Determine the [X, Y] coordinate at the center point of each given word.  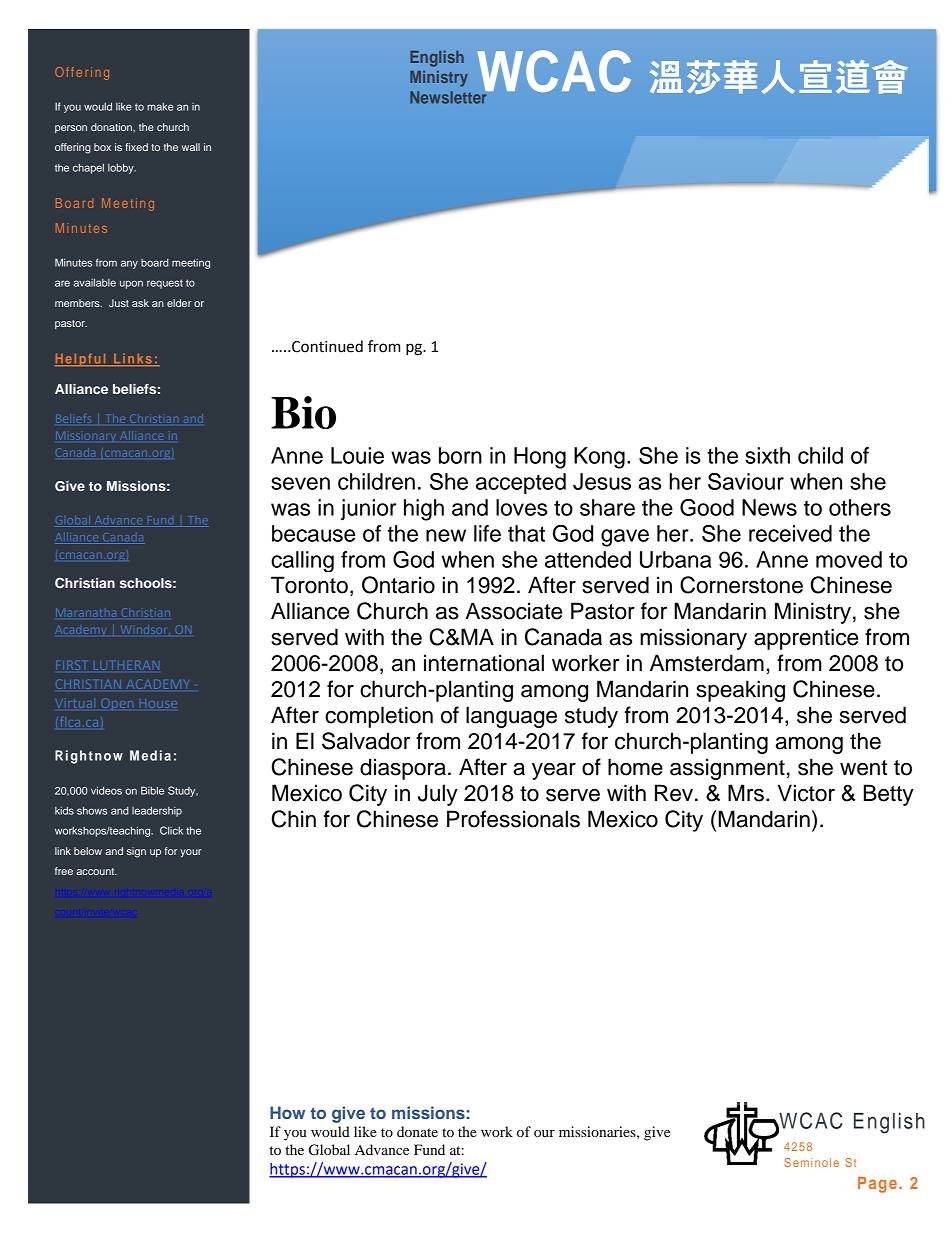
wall [191, 147]
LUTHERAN [127, 665]
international [484, 663]
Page [877, 1185]
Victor [806, 793]
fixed [136, 147]
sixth [767, 455]
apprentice [806, 639]
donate [417, 1131]
